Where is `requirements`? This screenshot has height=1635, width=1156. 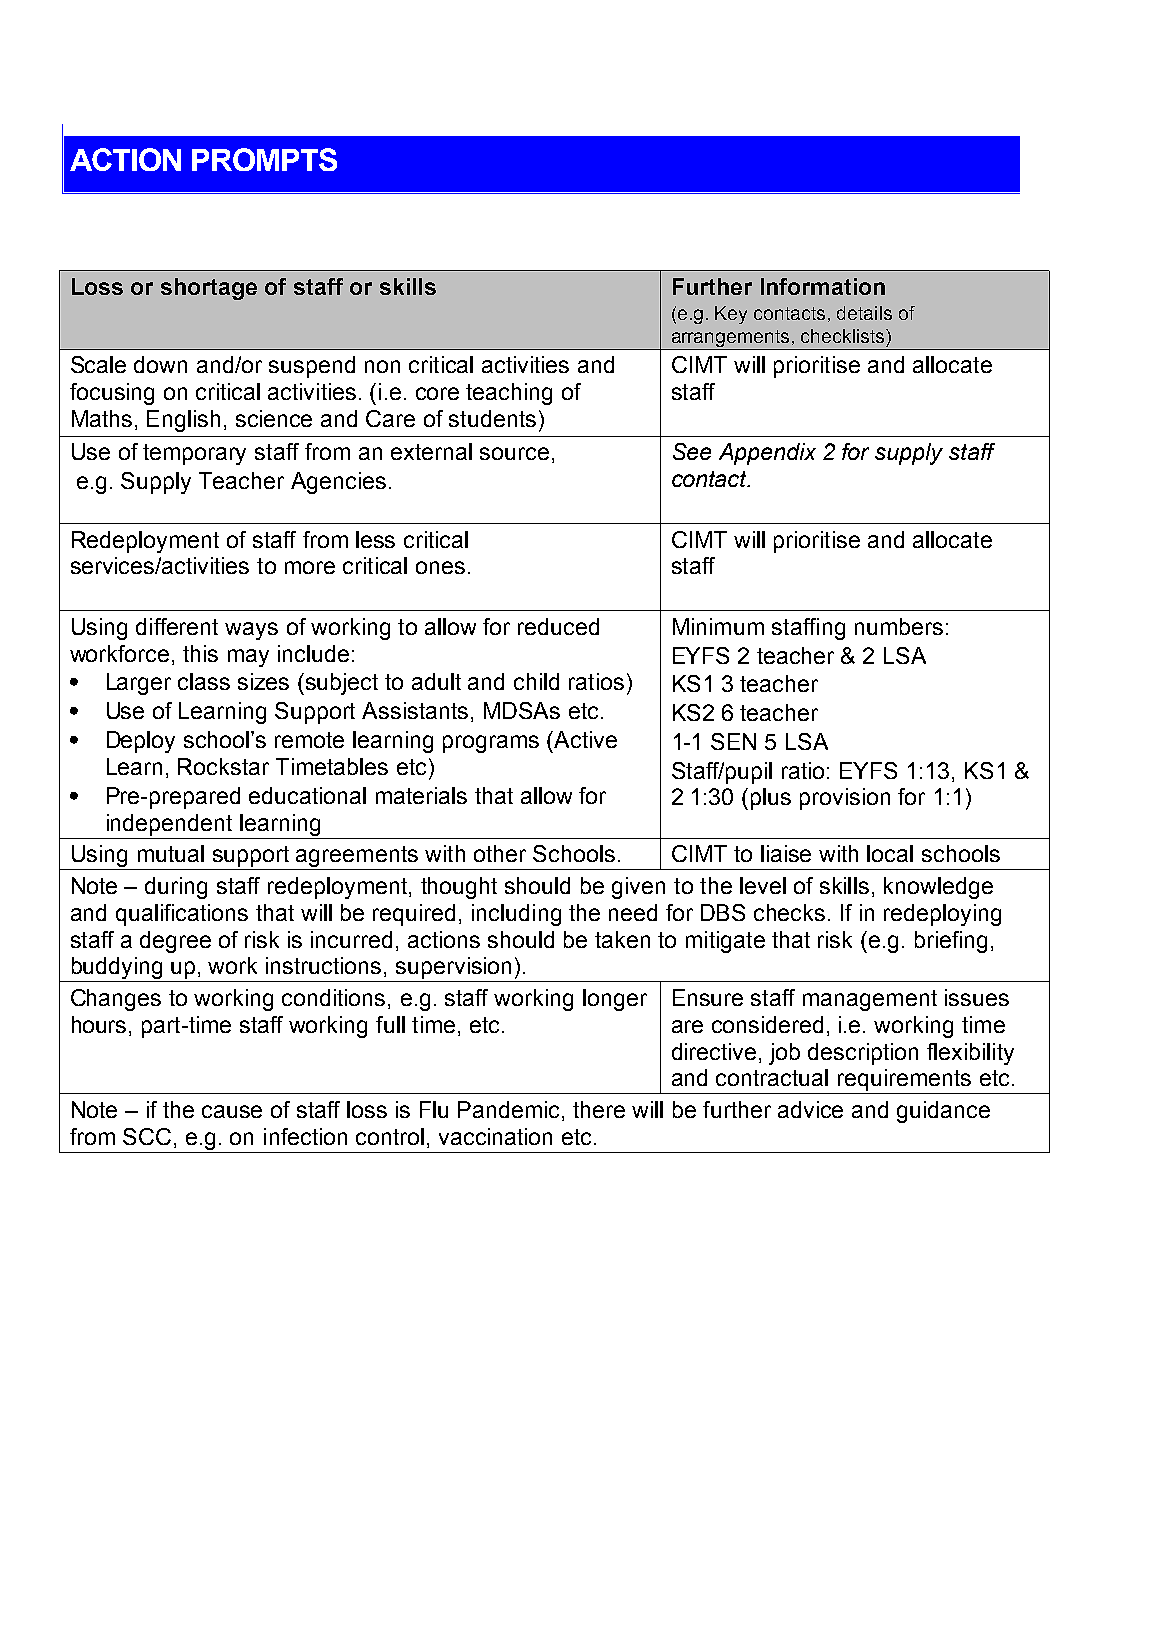 requirements is located at coordinates (904, 1080).
